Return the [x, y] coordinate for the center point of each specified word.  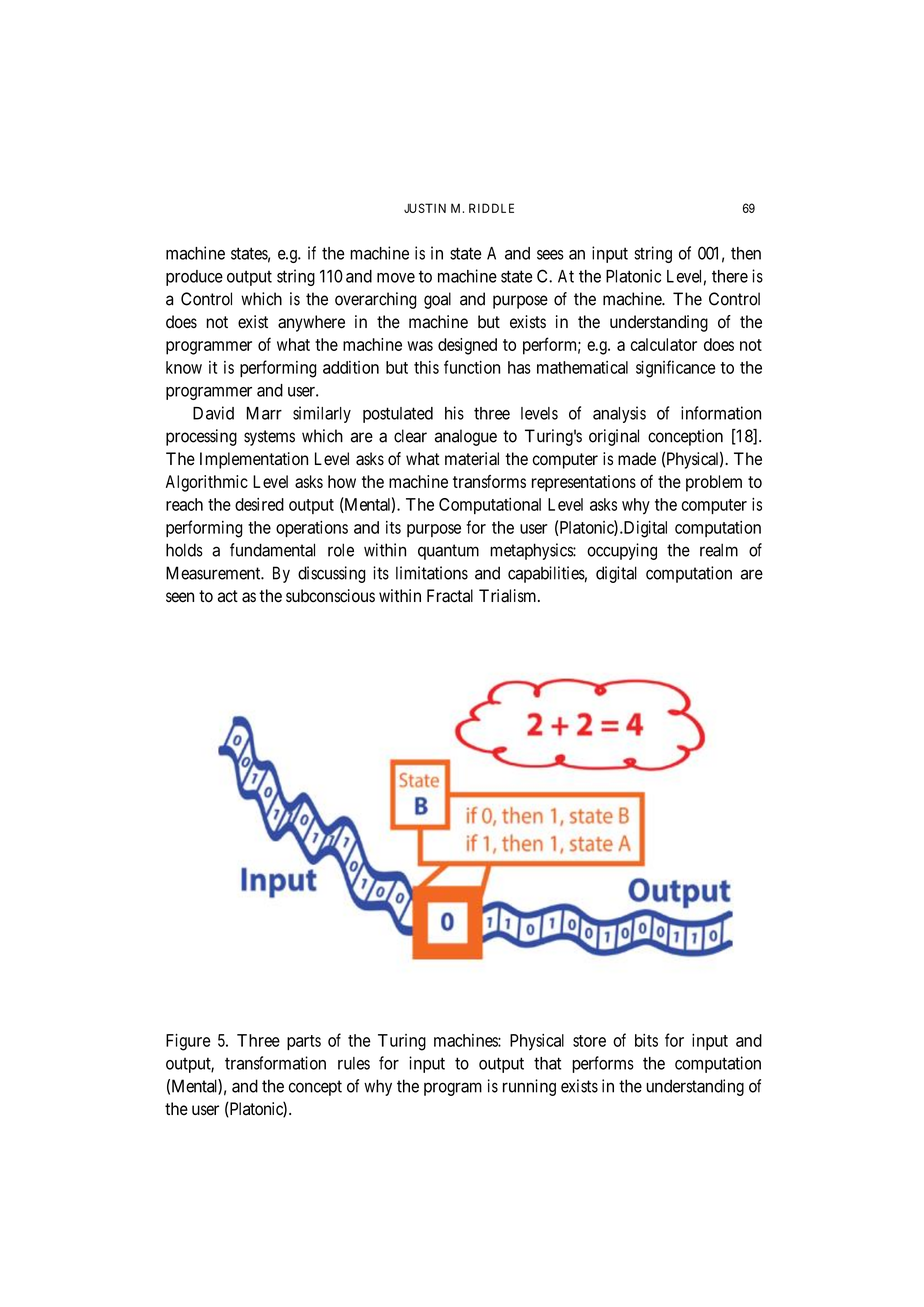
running [529, 1087]
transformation [275, 1063]
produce [194, 278]
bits [646, 1040]
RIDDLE [491, 208]
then [746, 253]
